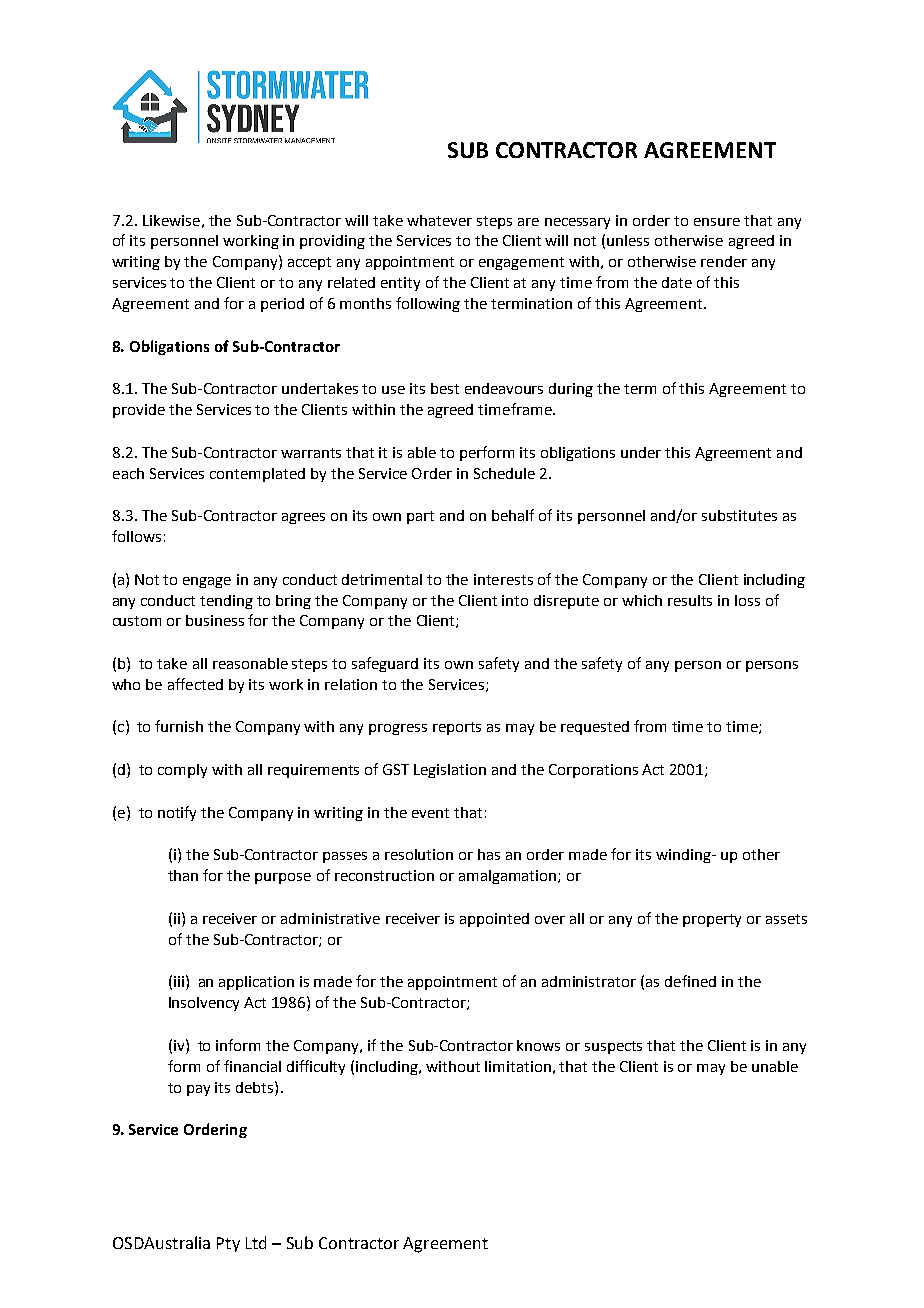  I want to click on render, so click(724, 261).
